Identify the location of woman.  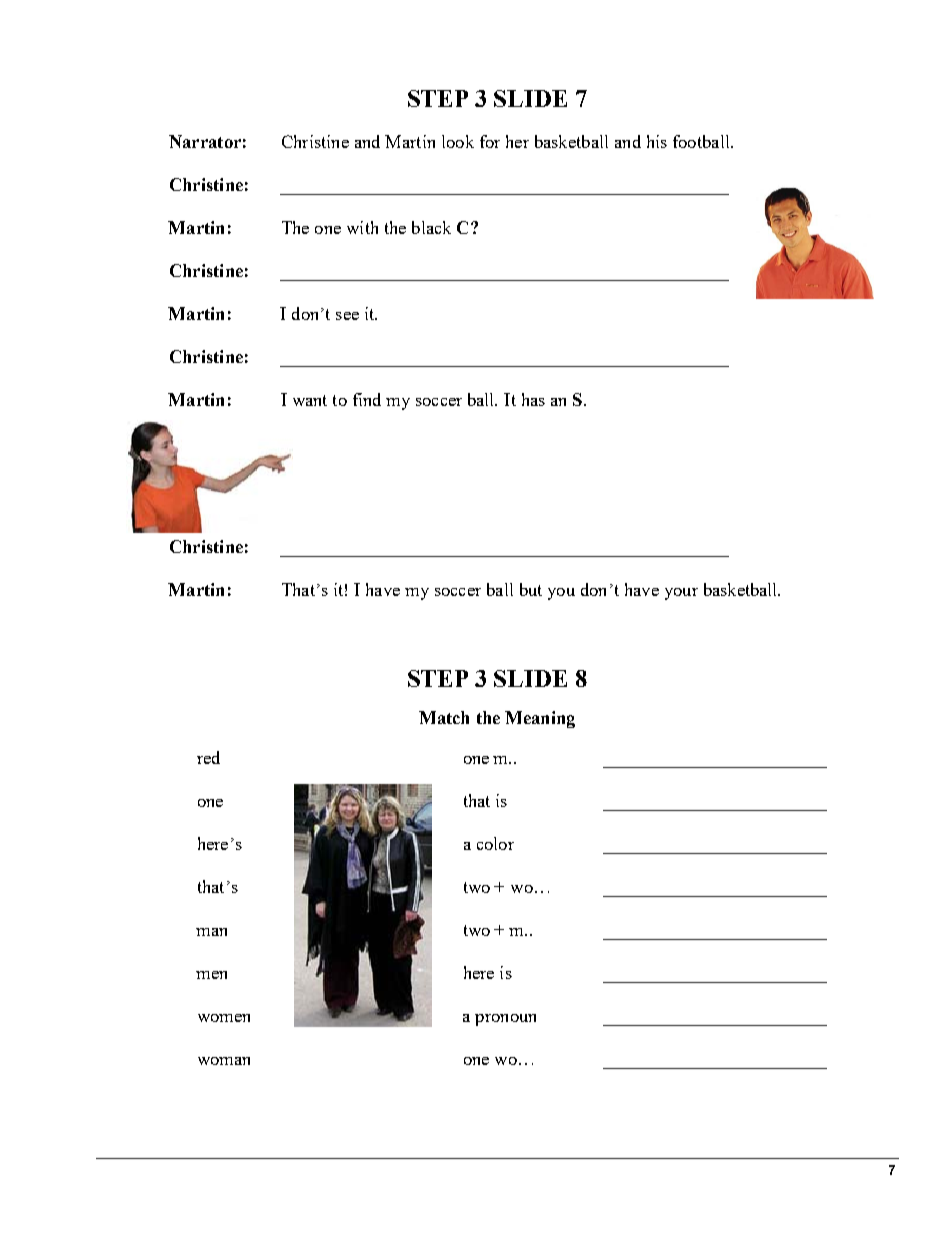
(224, 1061).
